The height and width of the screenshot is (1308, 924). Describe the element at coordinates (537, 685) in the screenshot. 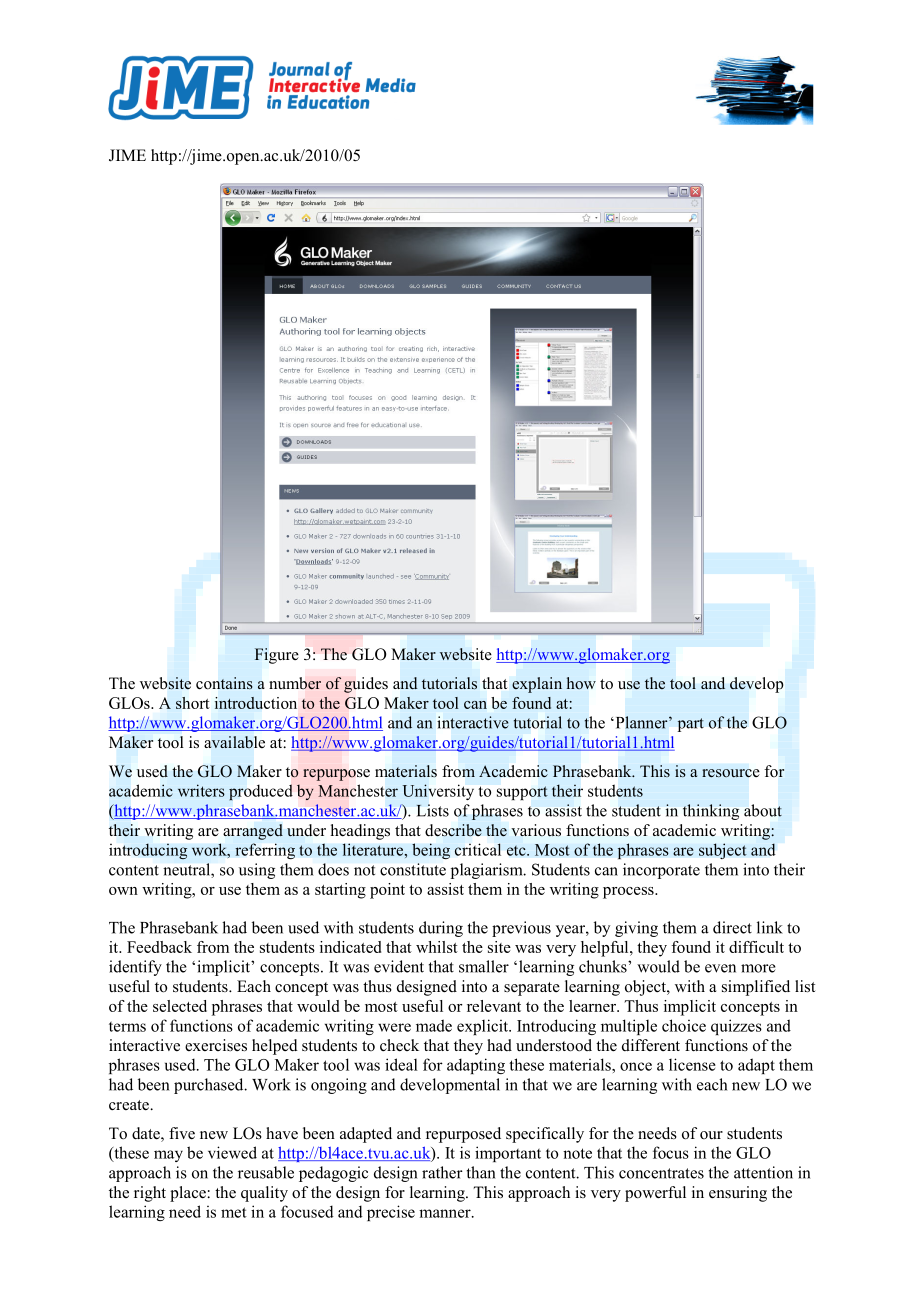

I see `explain` at that location.
